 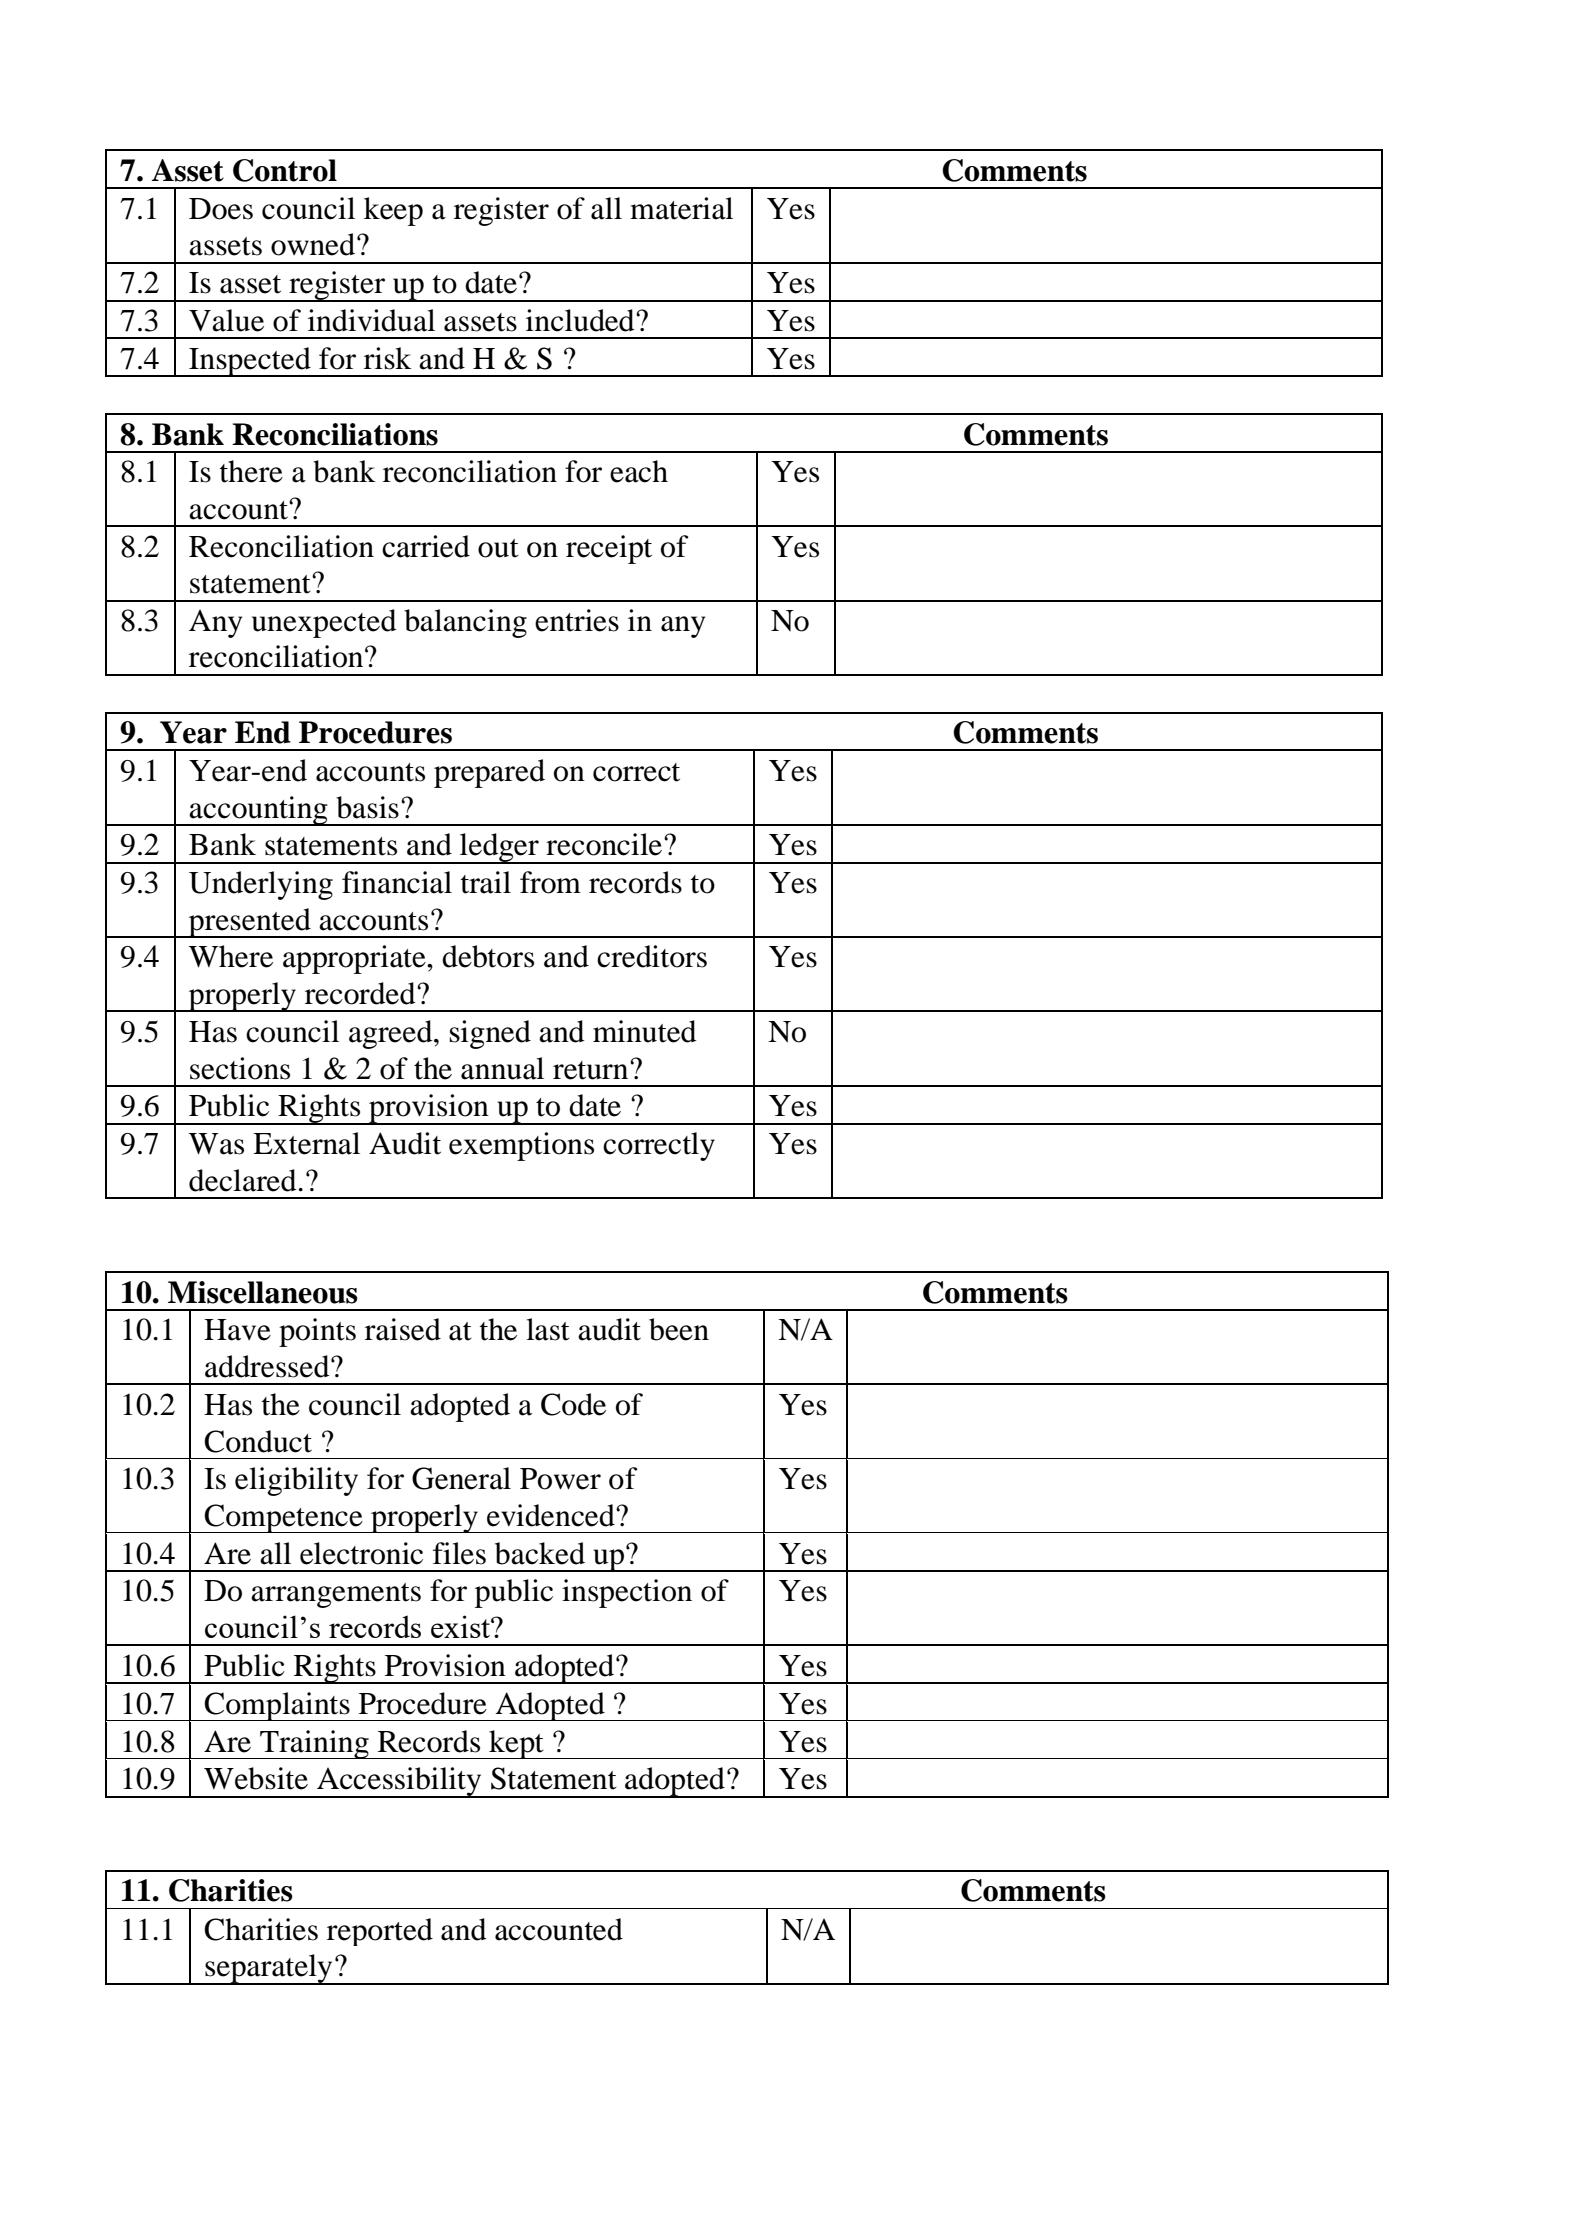 I want to click on separately, so click(x=269, y=1969).
